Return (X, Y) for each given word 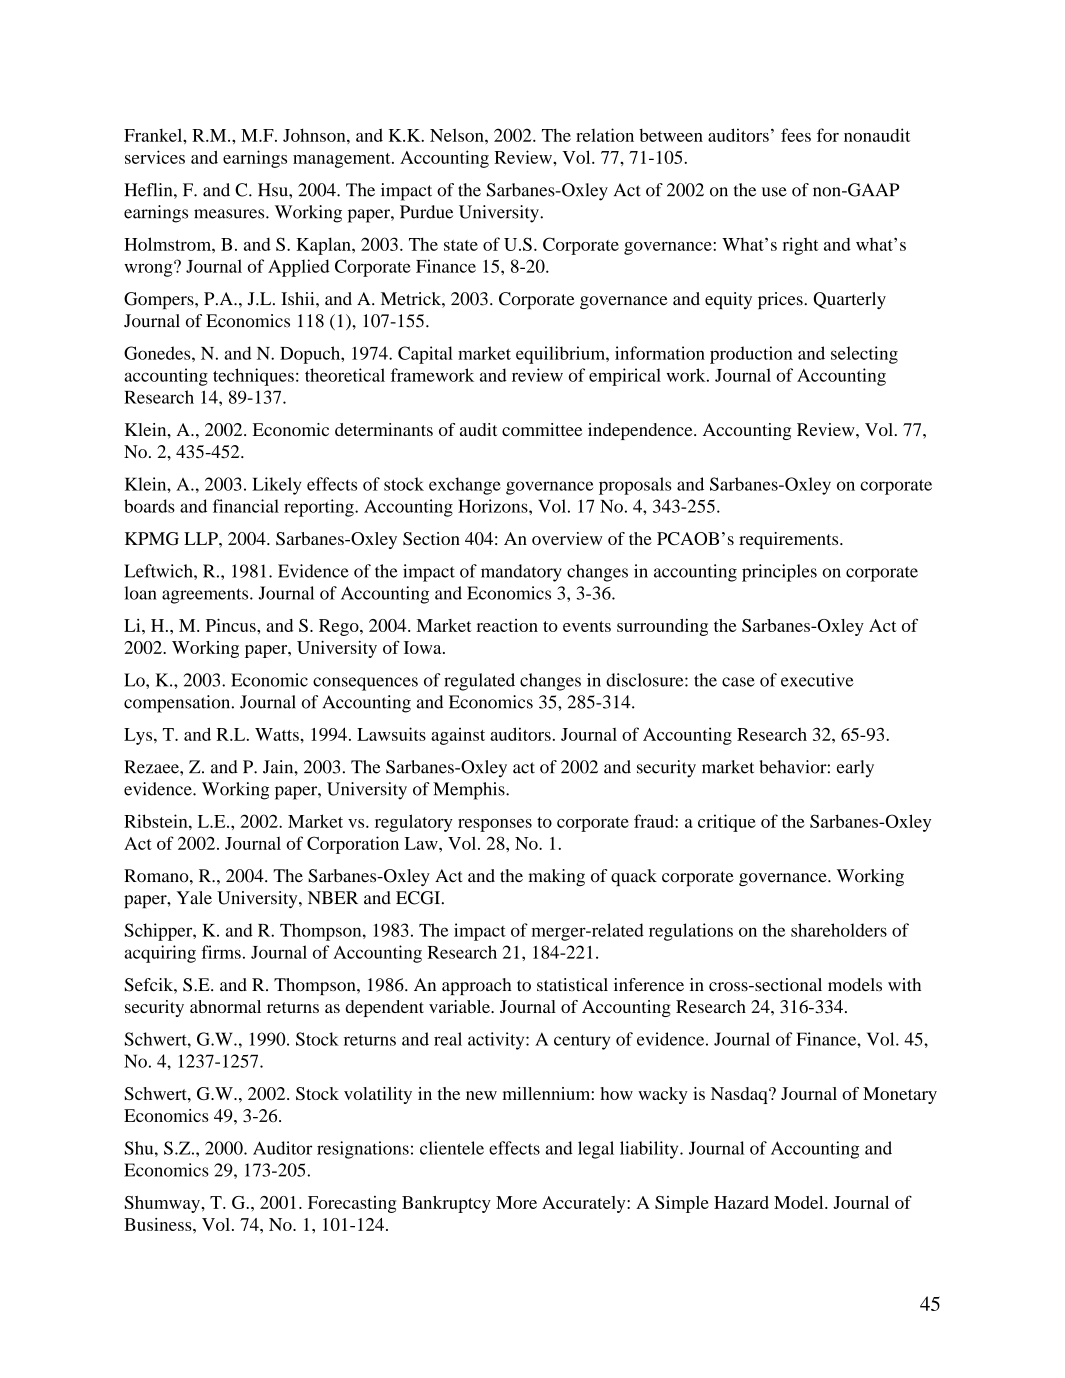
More (516, 1202)
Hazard (741, 1202)
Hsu (274, 190)
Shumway (163, 1204)
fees (796, 135)
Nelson (458, 135)
